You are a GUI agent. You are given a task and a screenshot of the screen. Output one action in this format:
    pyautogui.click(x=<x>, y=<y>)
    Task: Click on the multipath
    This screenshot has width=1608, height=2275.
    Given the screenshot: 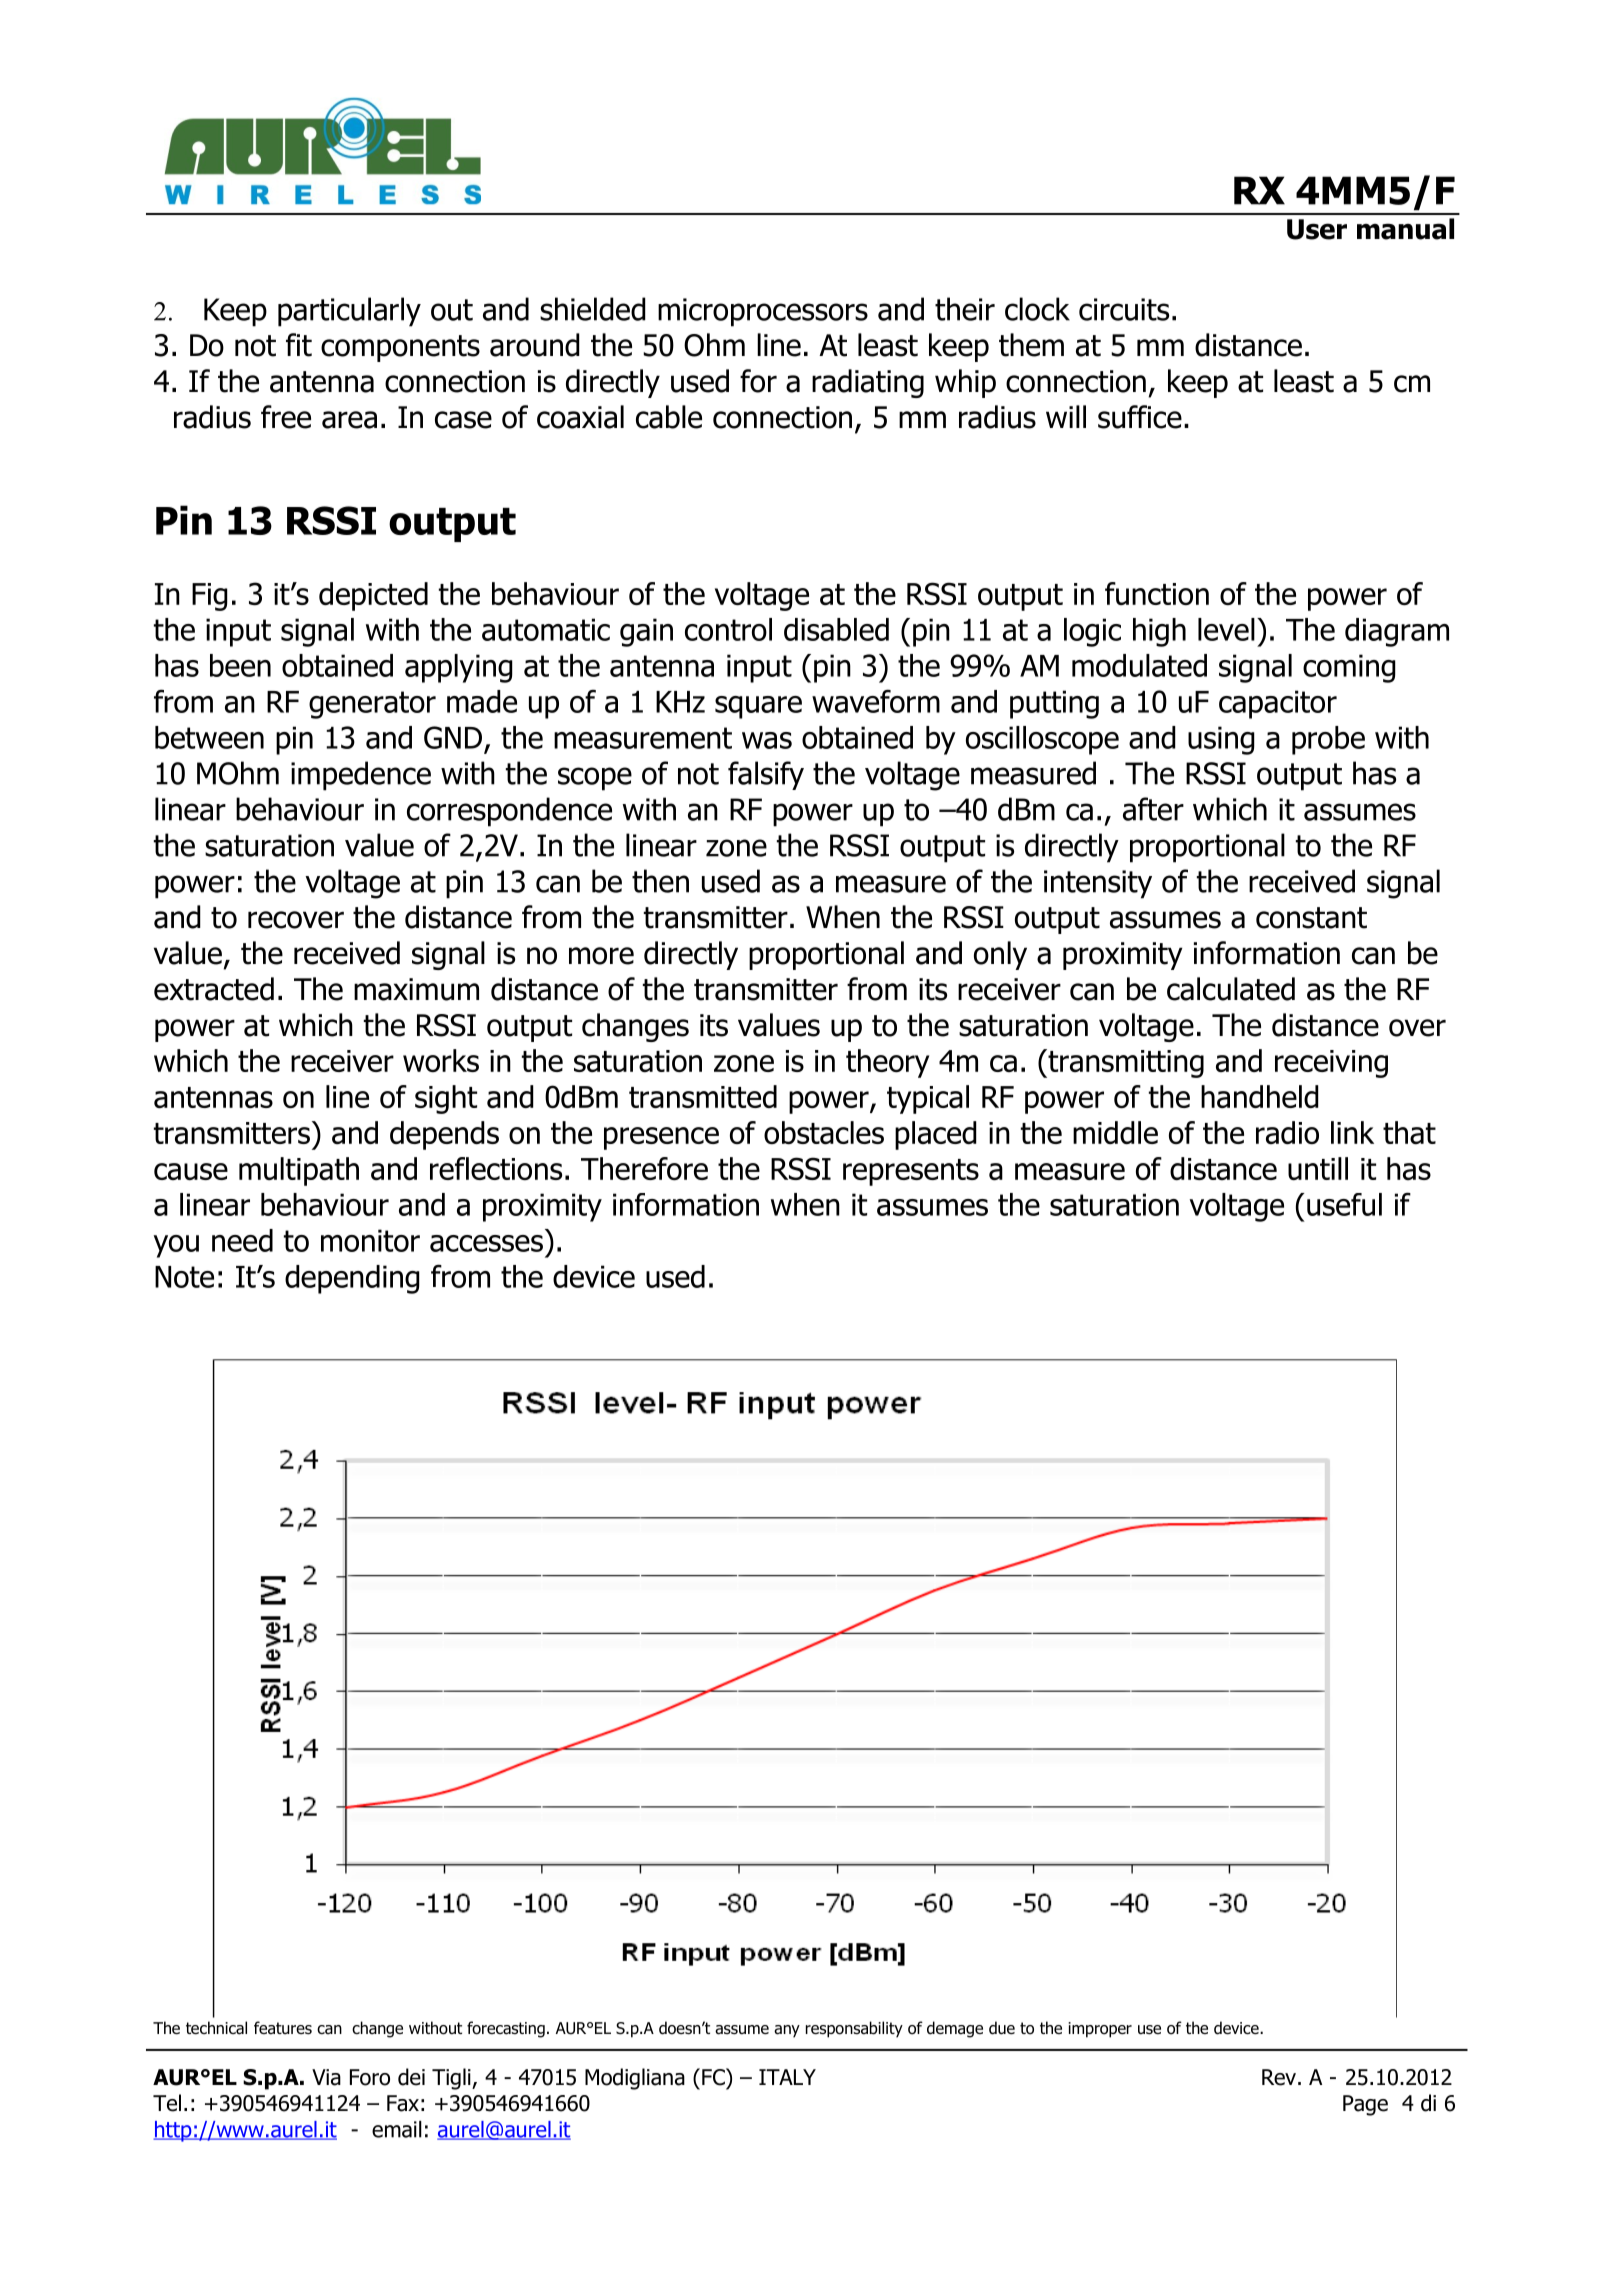 What is the action you would take?
    pyautogui.click(x=299, y=1171)
